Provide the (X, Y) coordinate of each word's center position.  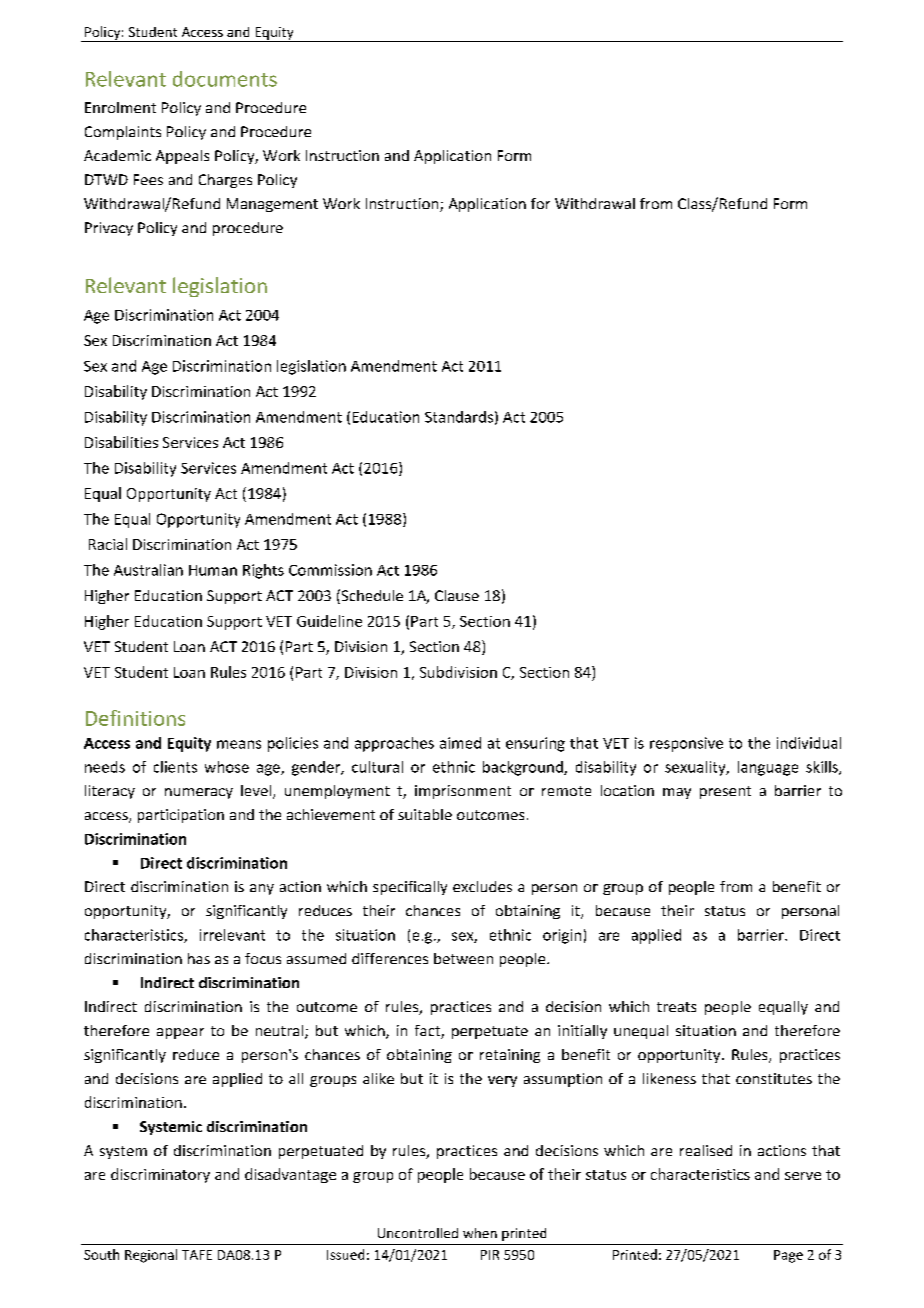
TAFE (197, 1255)
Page (788, 1256)
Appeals (182, 157)
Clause (457, 595)
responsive (686, 744)
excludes (482, 886)
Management (272, 205)
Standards (459, 417)
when (480, 1233)
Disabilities (121, 442)
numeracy (199, 793)
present (725, 792)
